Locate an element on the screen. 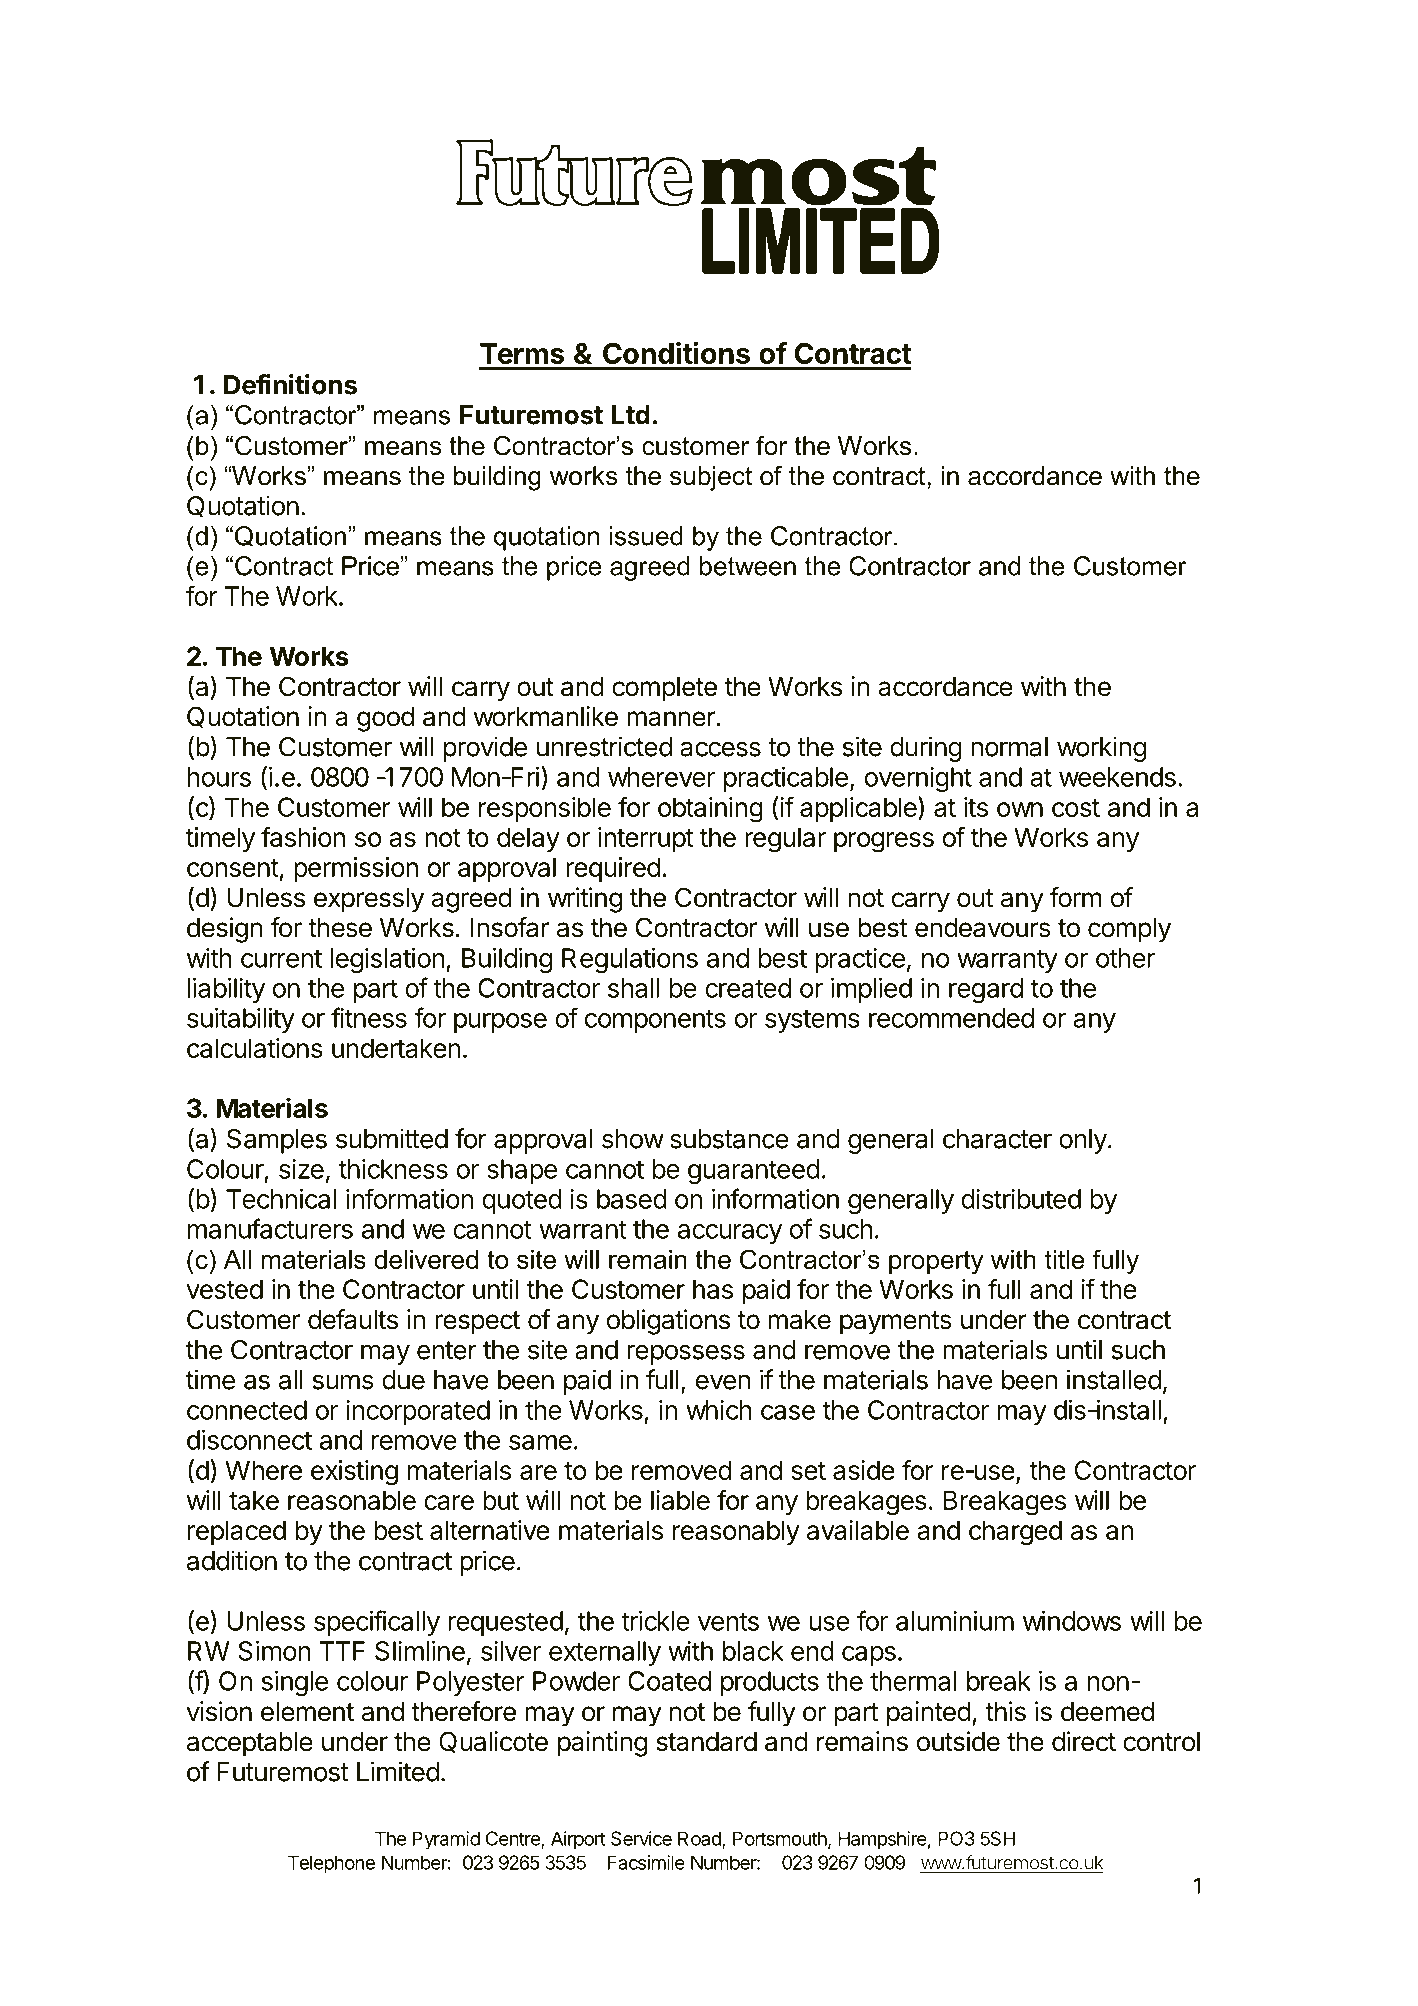 The image size is (1418, 2006). Ltd is located at coordinates (630, 415).
